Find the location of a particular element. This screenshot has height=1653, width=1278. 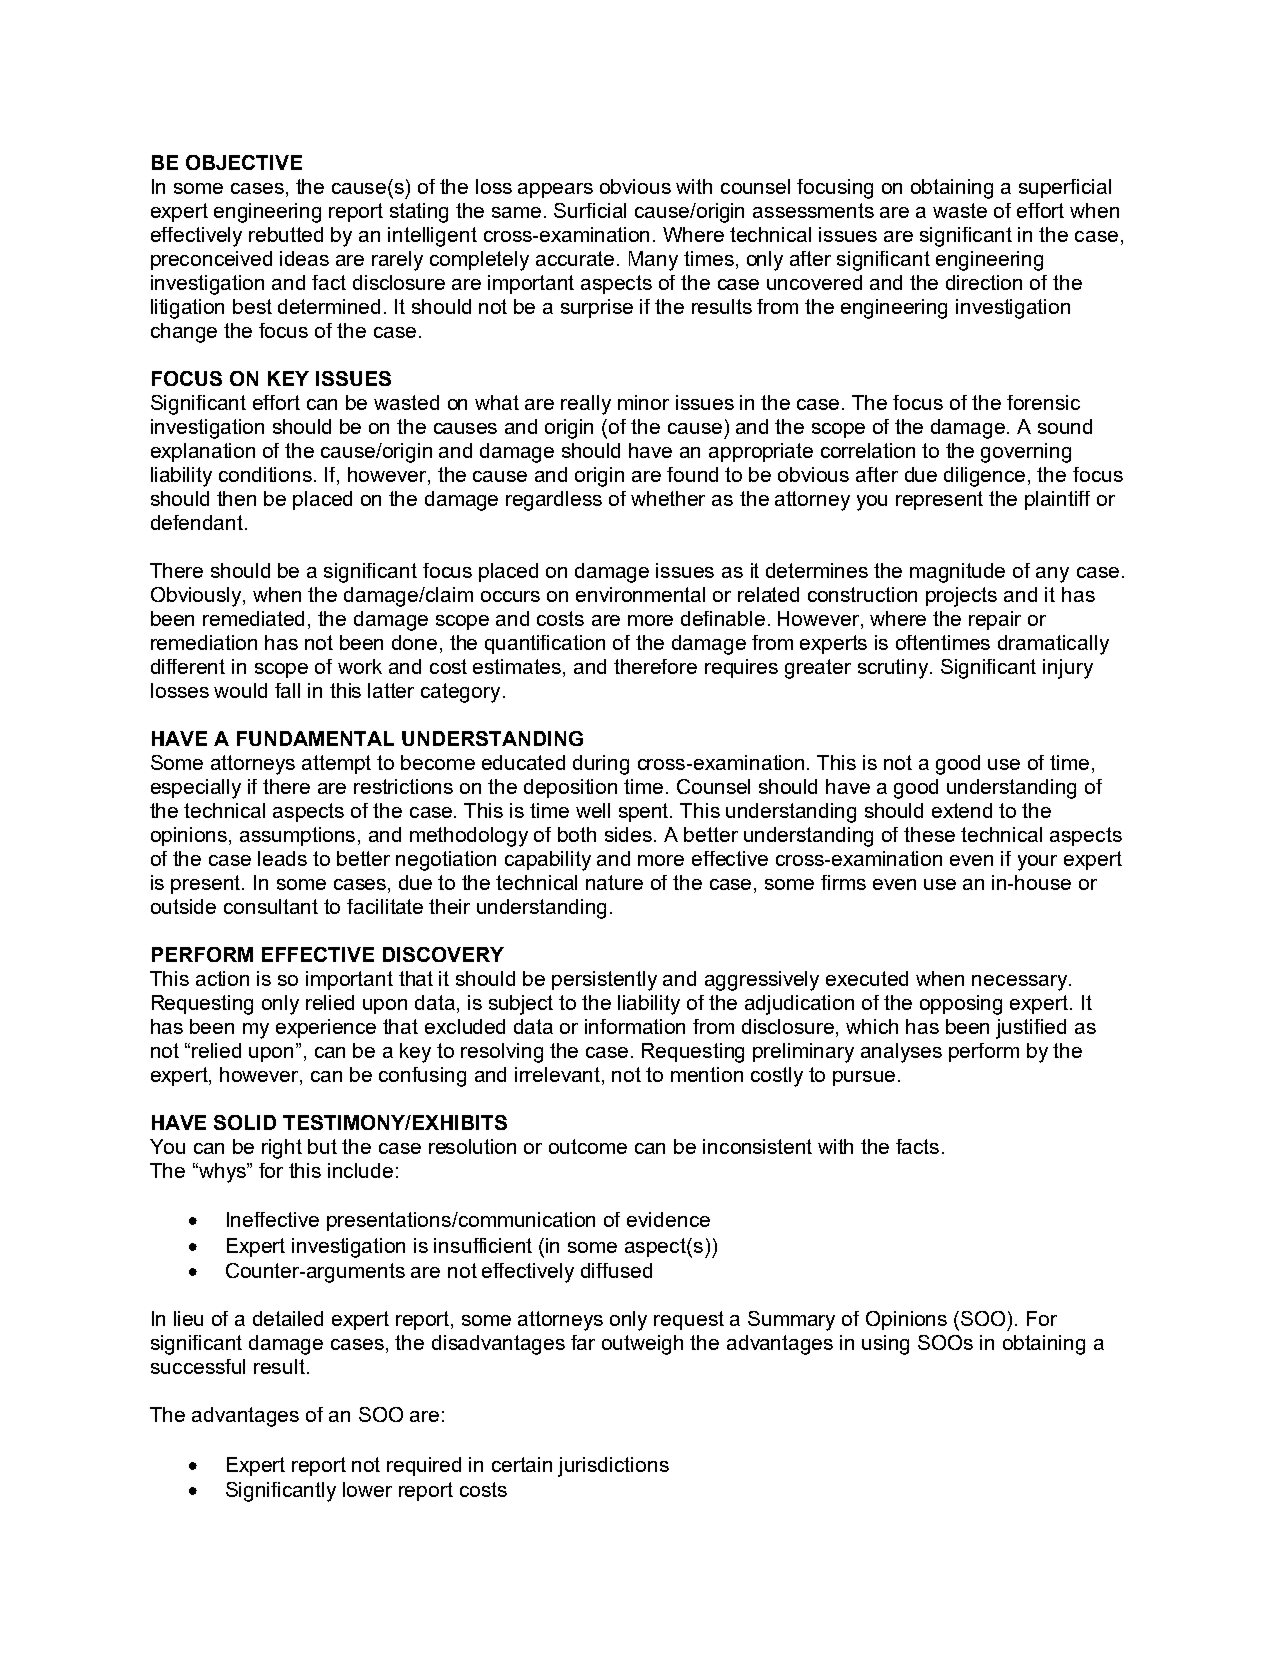

appears is located at coordinates (555, 190).
